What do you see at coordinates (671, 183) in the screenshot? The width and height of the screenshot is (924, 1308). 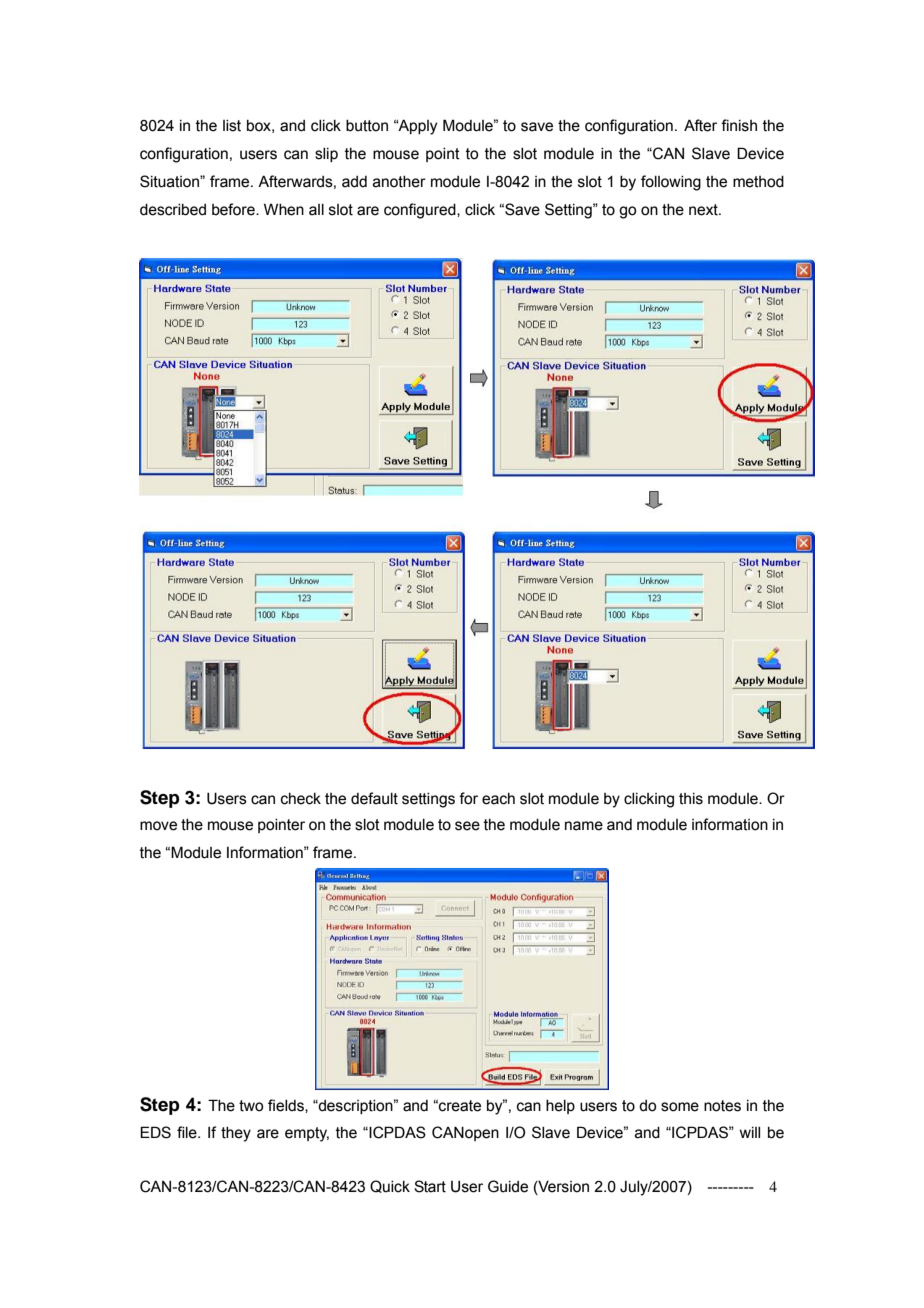 I see `following` at bounding box center [671, 183].
